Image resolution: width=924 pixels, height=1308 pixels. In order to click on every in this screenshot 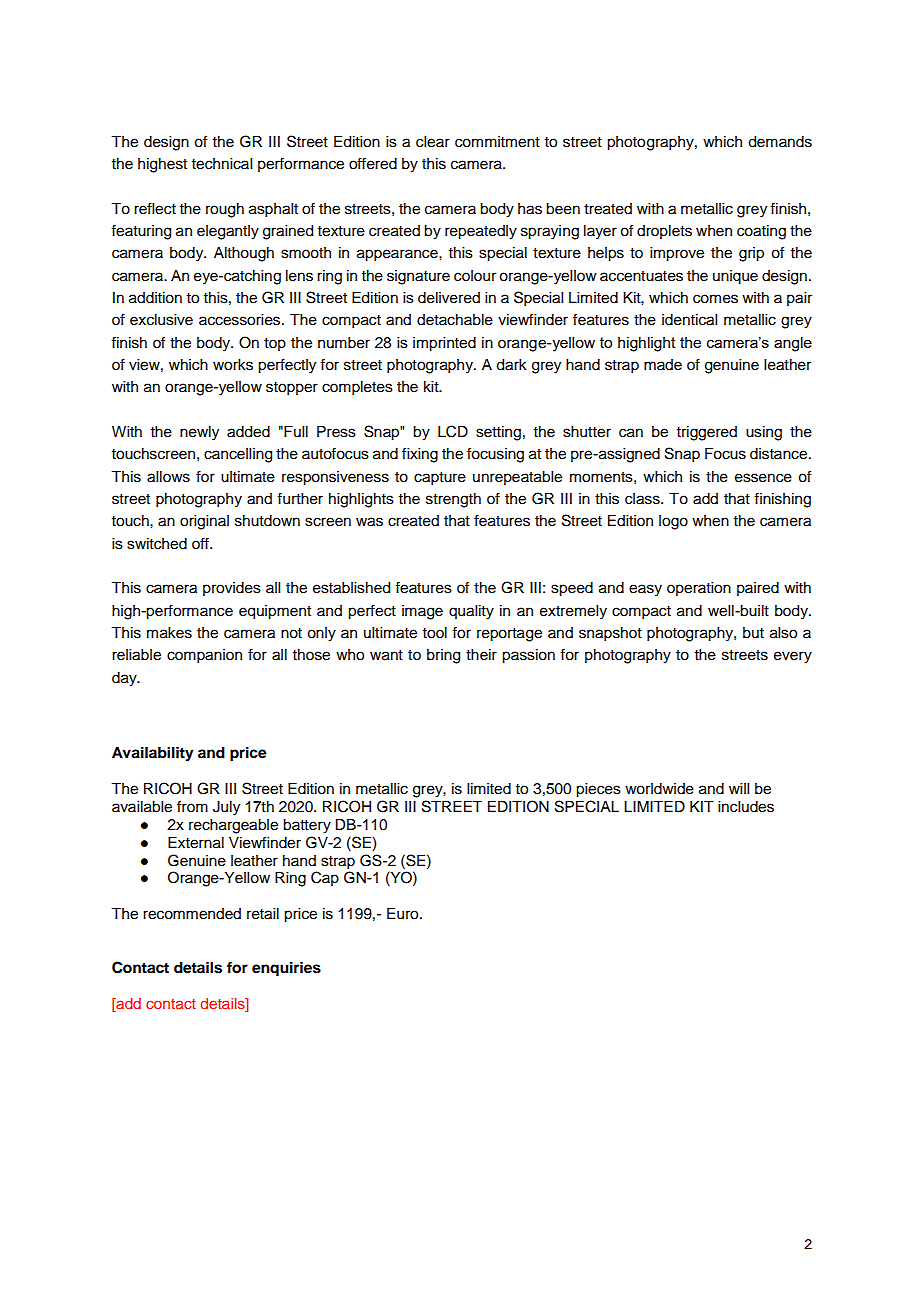, I will do `click(793, 657)`.
